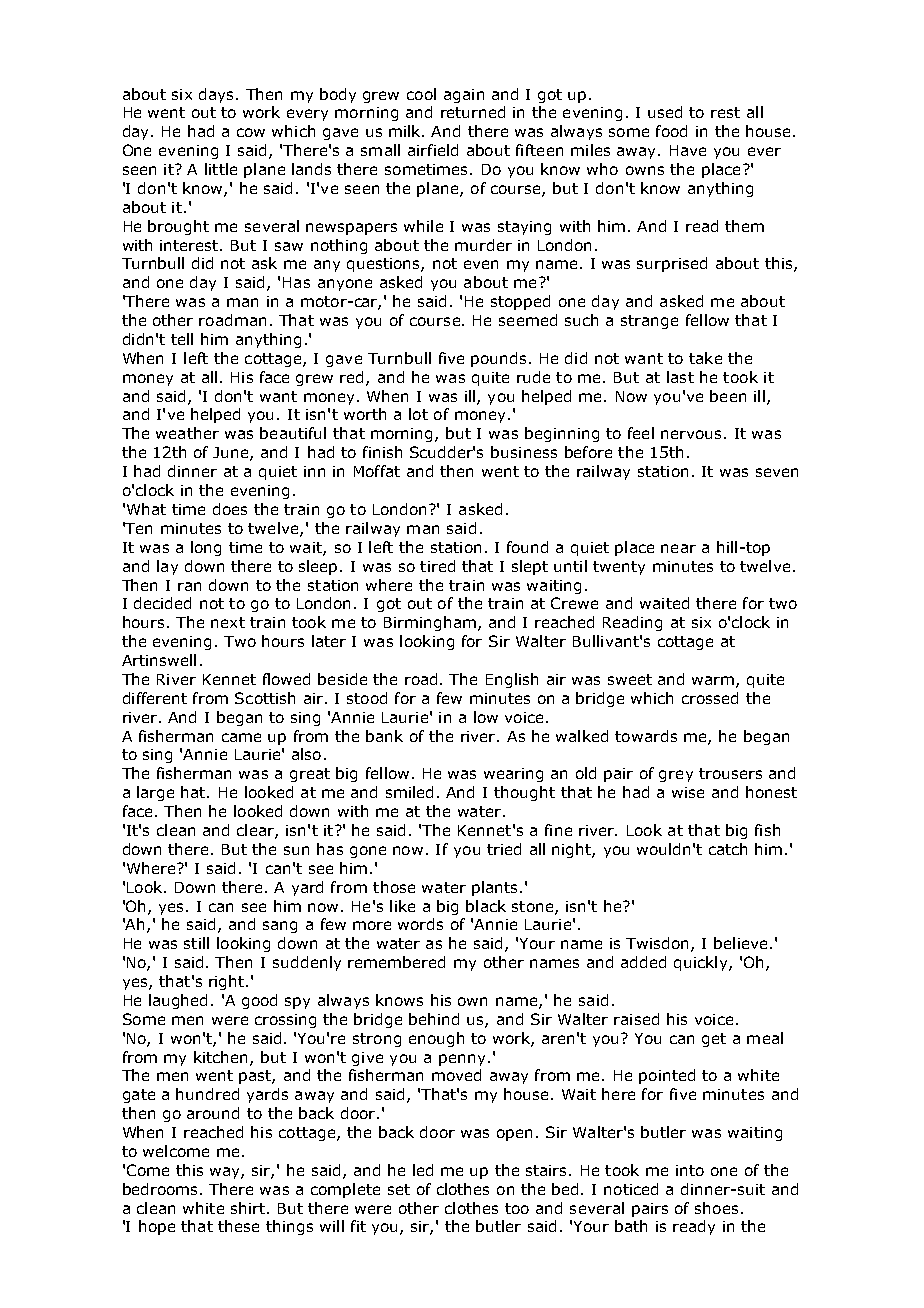 The width and height of the image is (924, 1308). Describe the element at coordinates (216, 95) in the image. I see `days` at that location.
